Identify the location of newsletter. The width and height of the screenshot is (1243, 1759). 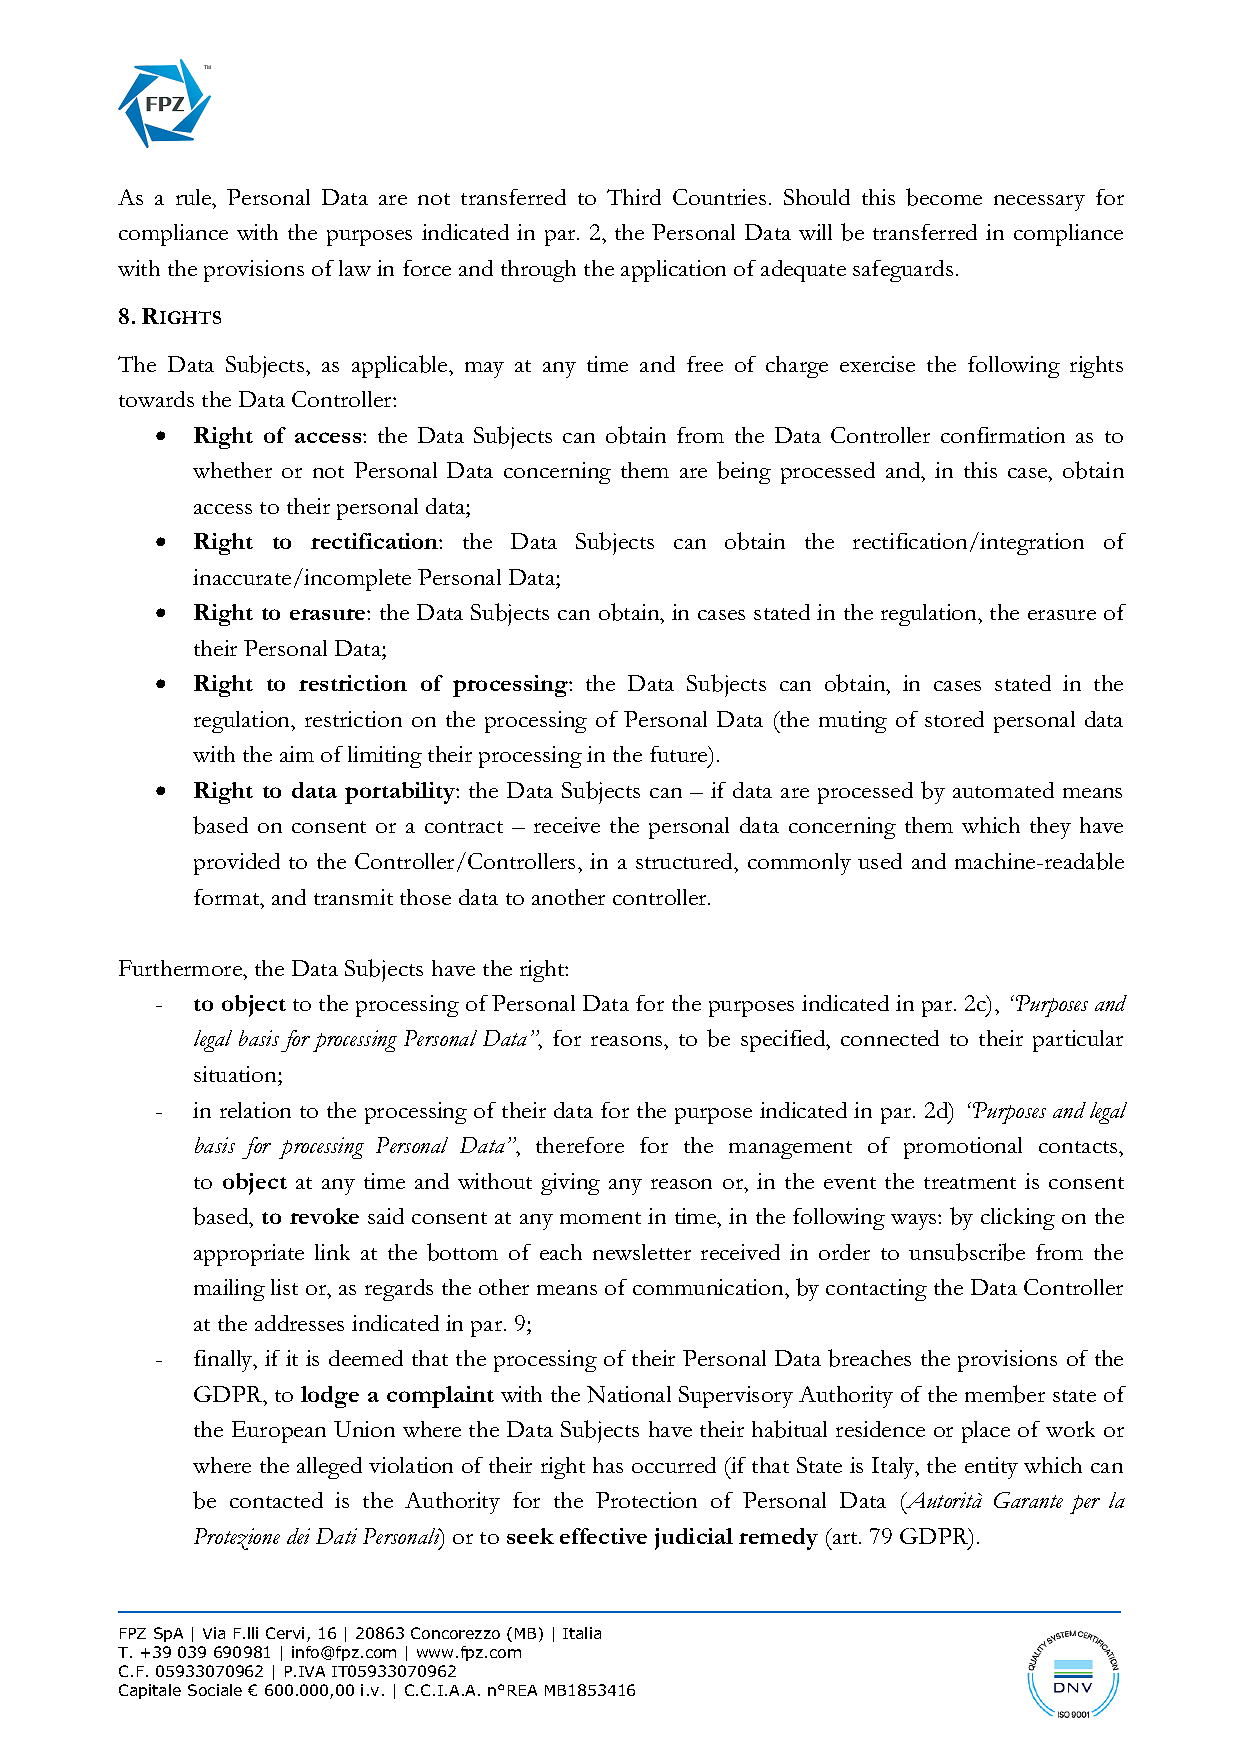
(642, 1252).
